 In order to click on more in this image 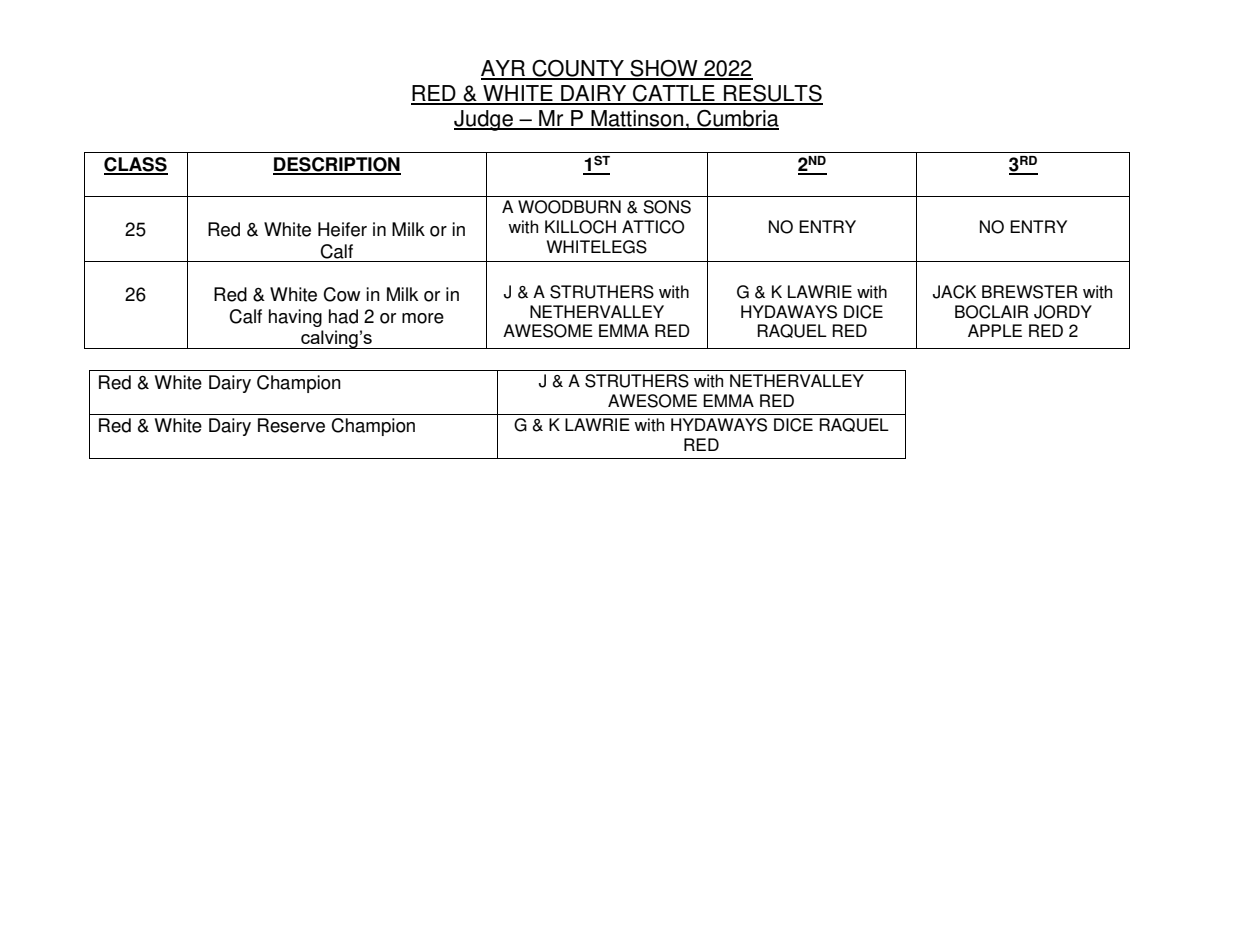, I will do `click(423, 318)`.
